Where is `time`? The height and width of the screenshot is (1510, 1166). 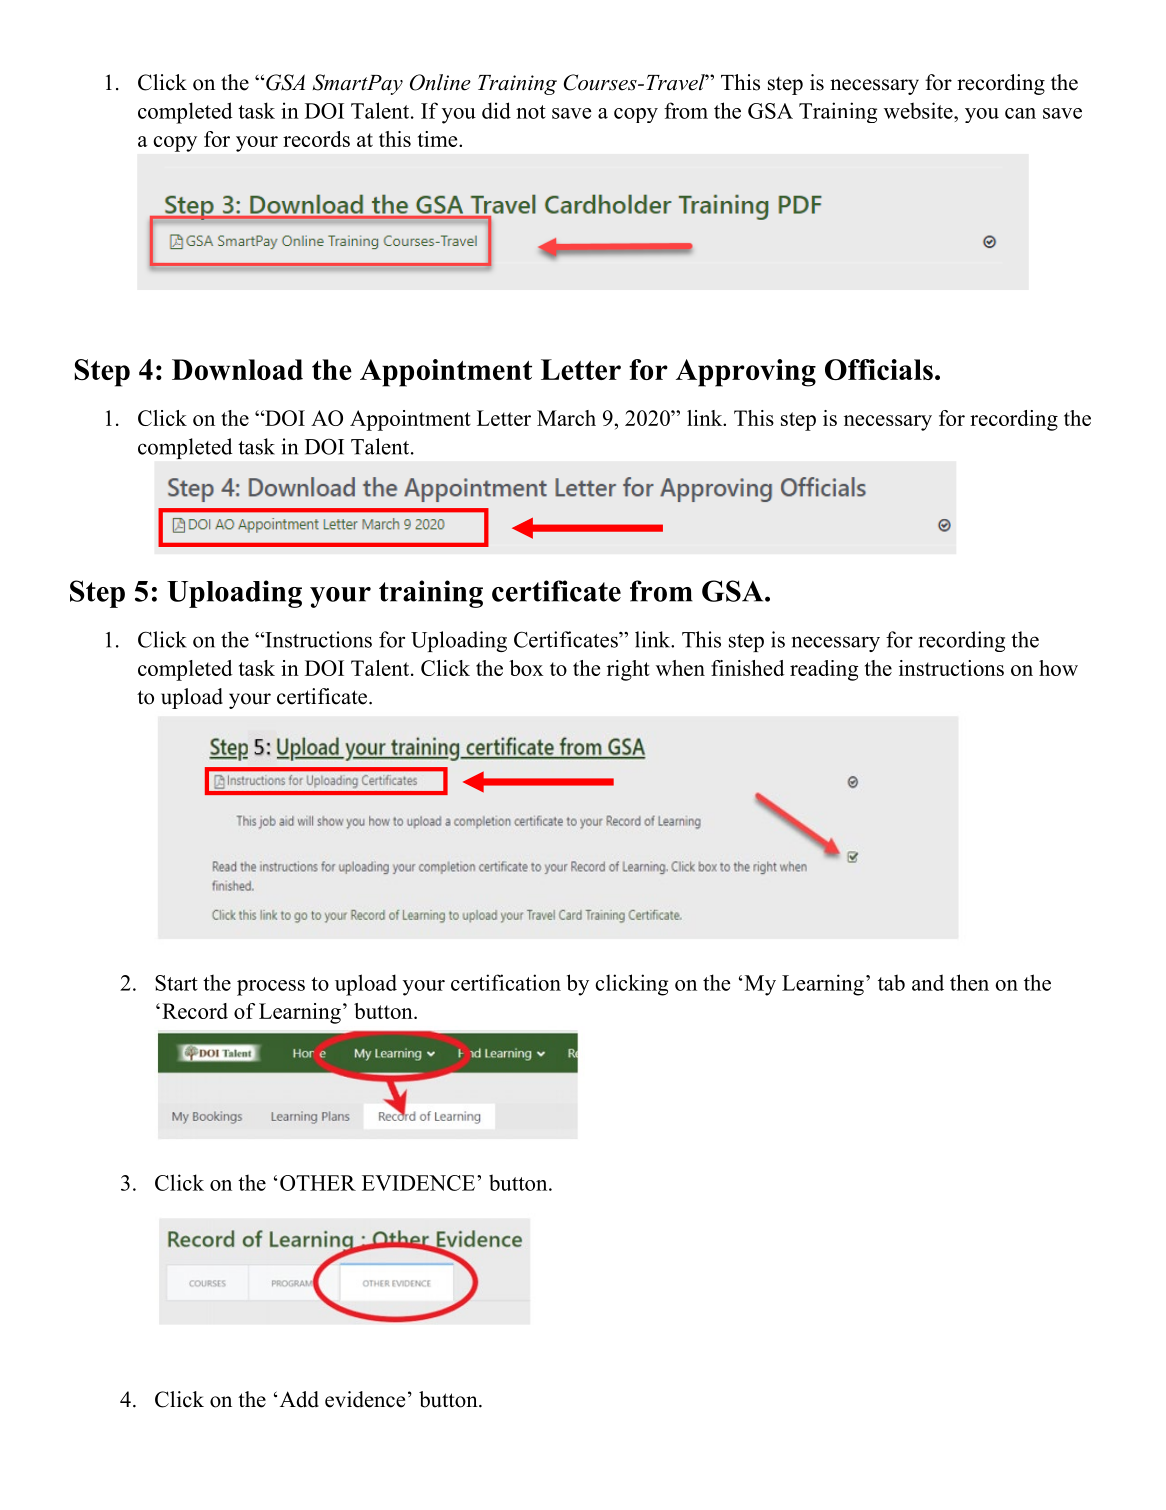 time is located at coordinates (439, 139).
